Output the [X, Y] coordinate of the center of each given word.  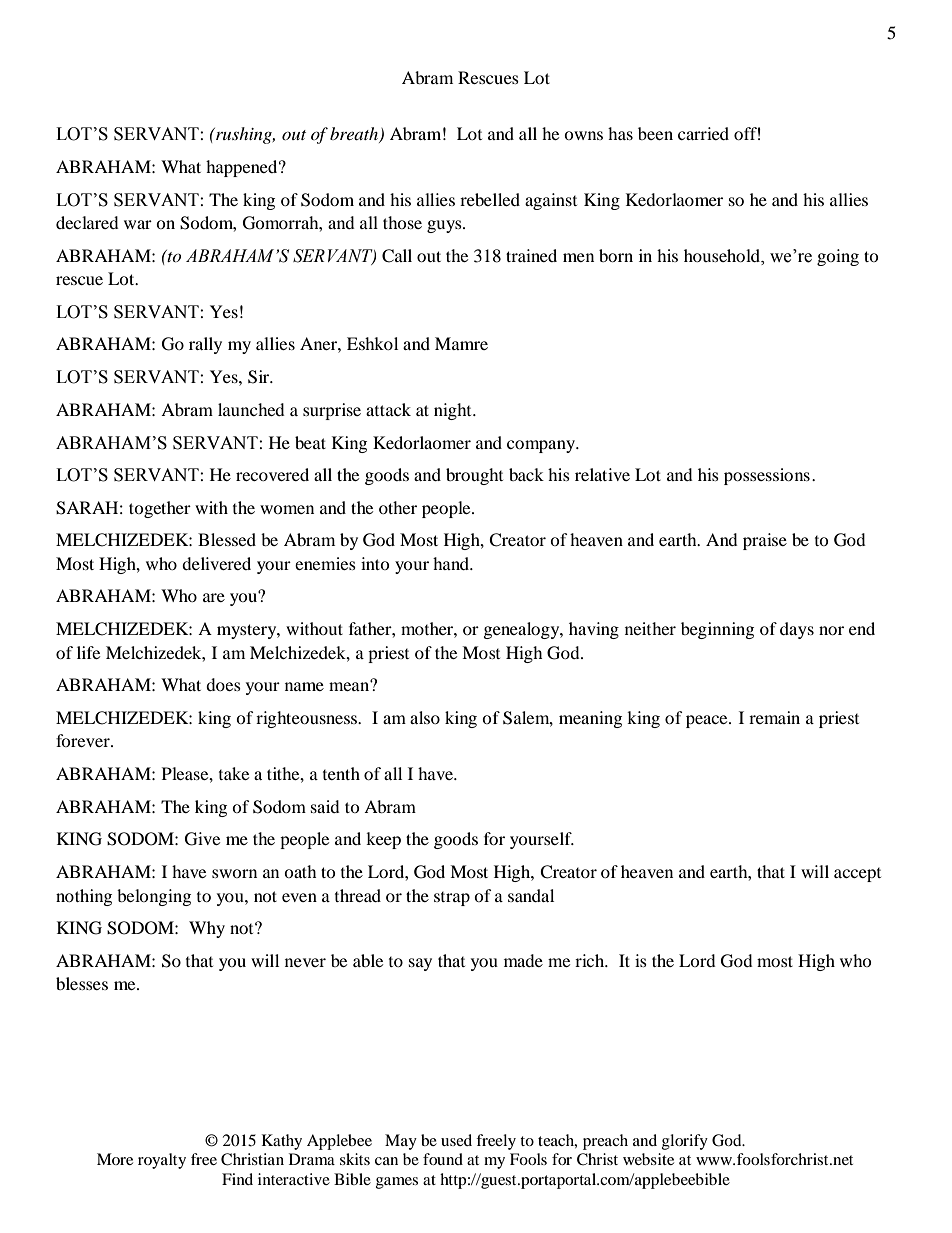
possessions [767, 476]
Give [202, 839]
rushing [244, 135]
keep [383, 840]
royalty [162, 1161]
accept [857, 875]
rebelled [490, 199]
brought [474, 476]
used [456, 1140]
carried [703, 133]
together [160, 509]
